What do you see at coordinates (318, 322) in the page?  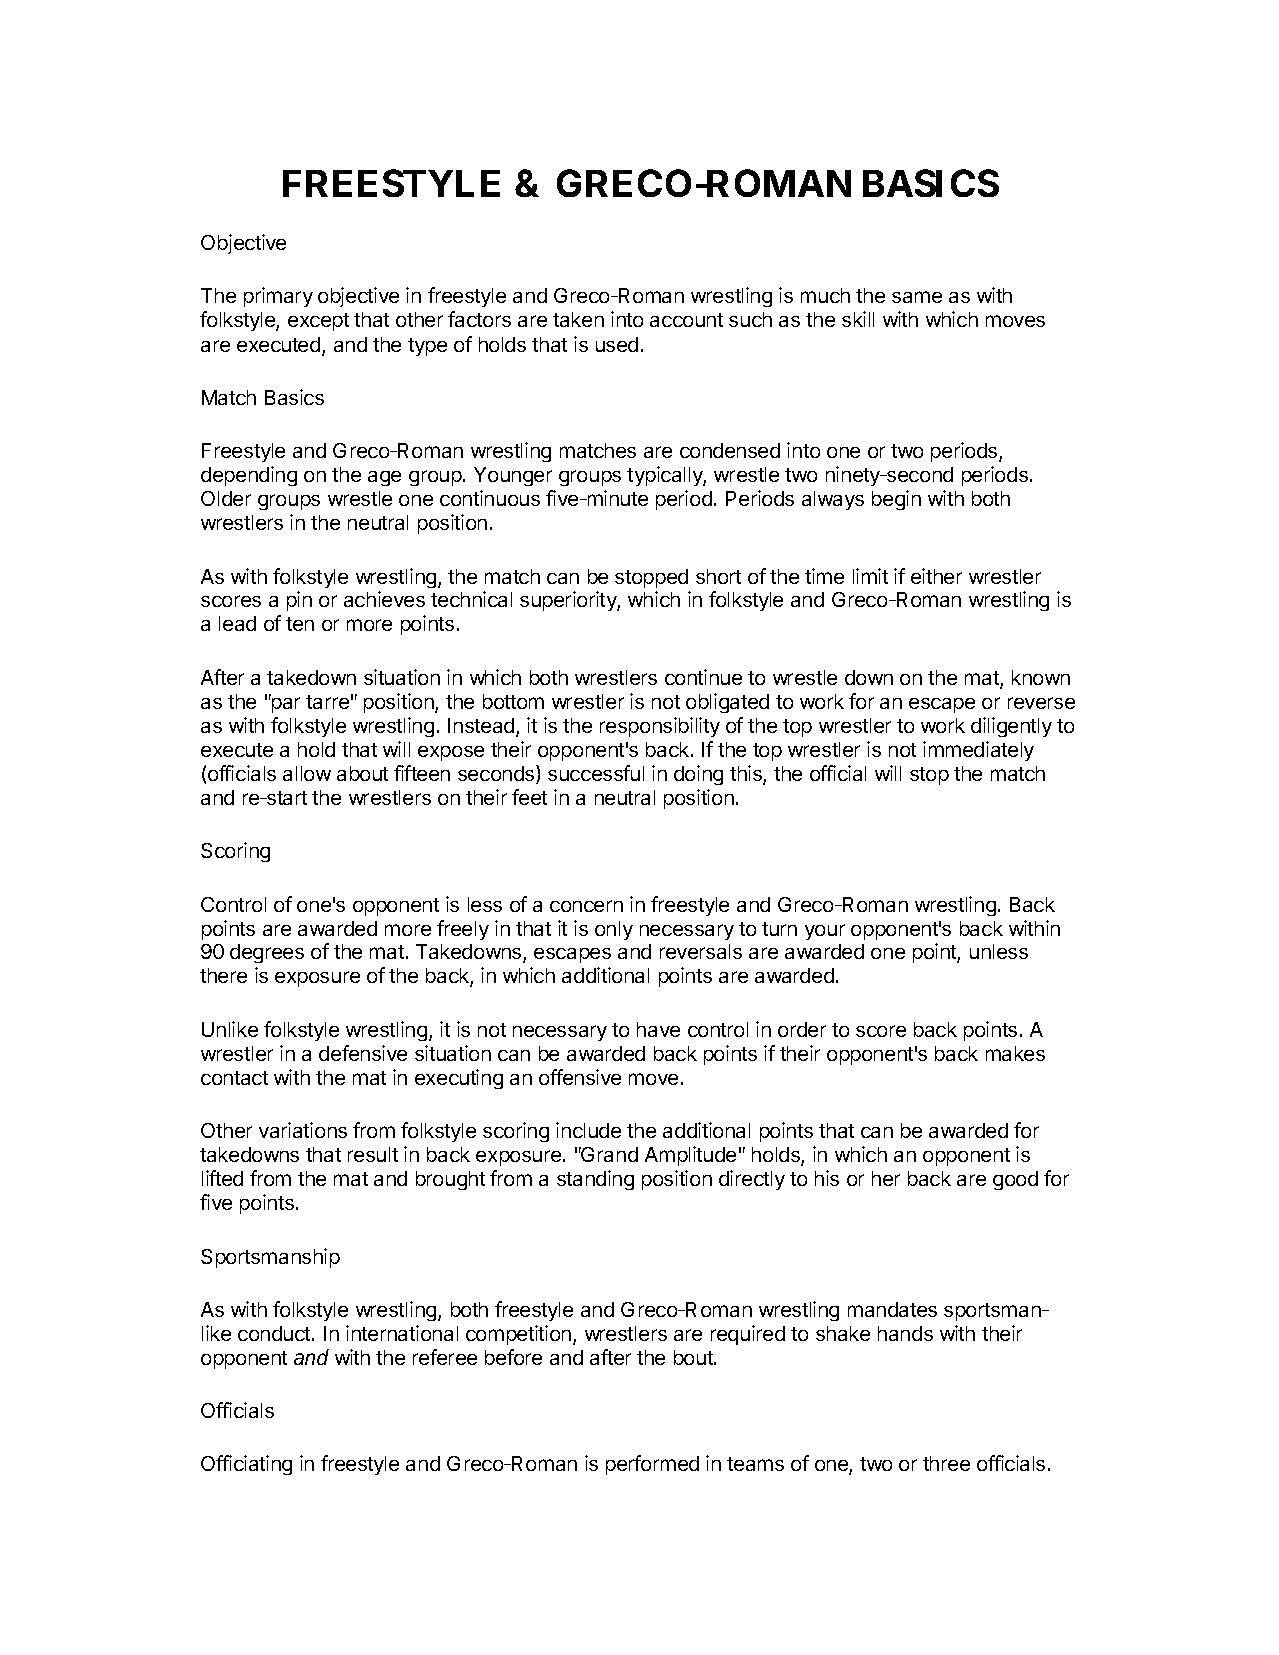 I see `except` at bounding box center [318, 322].
